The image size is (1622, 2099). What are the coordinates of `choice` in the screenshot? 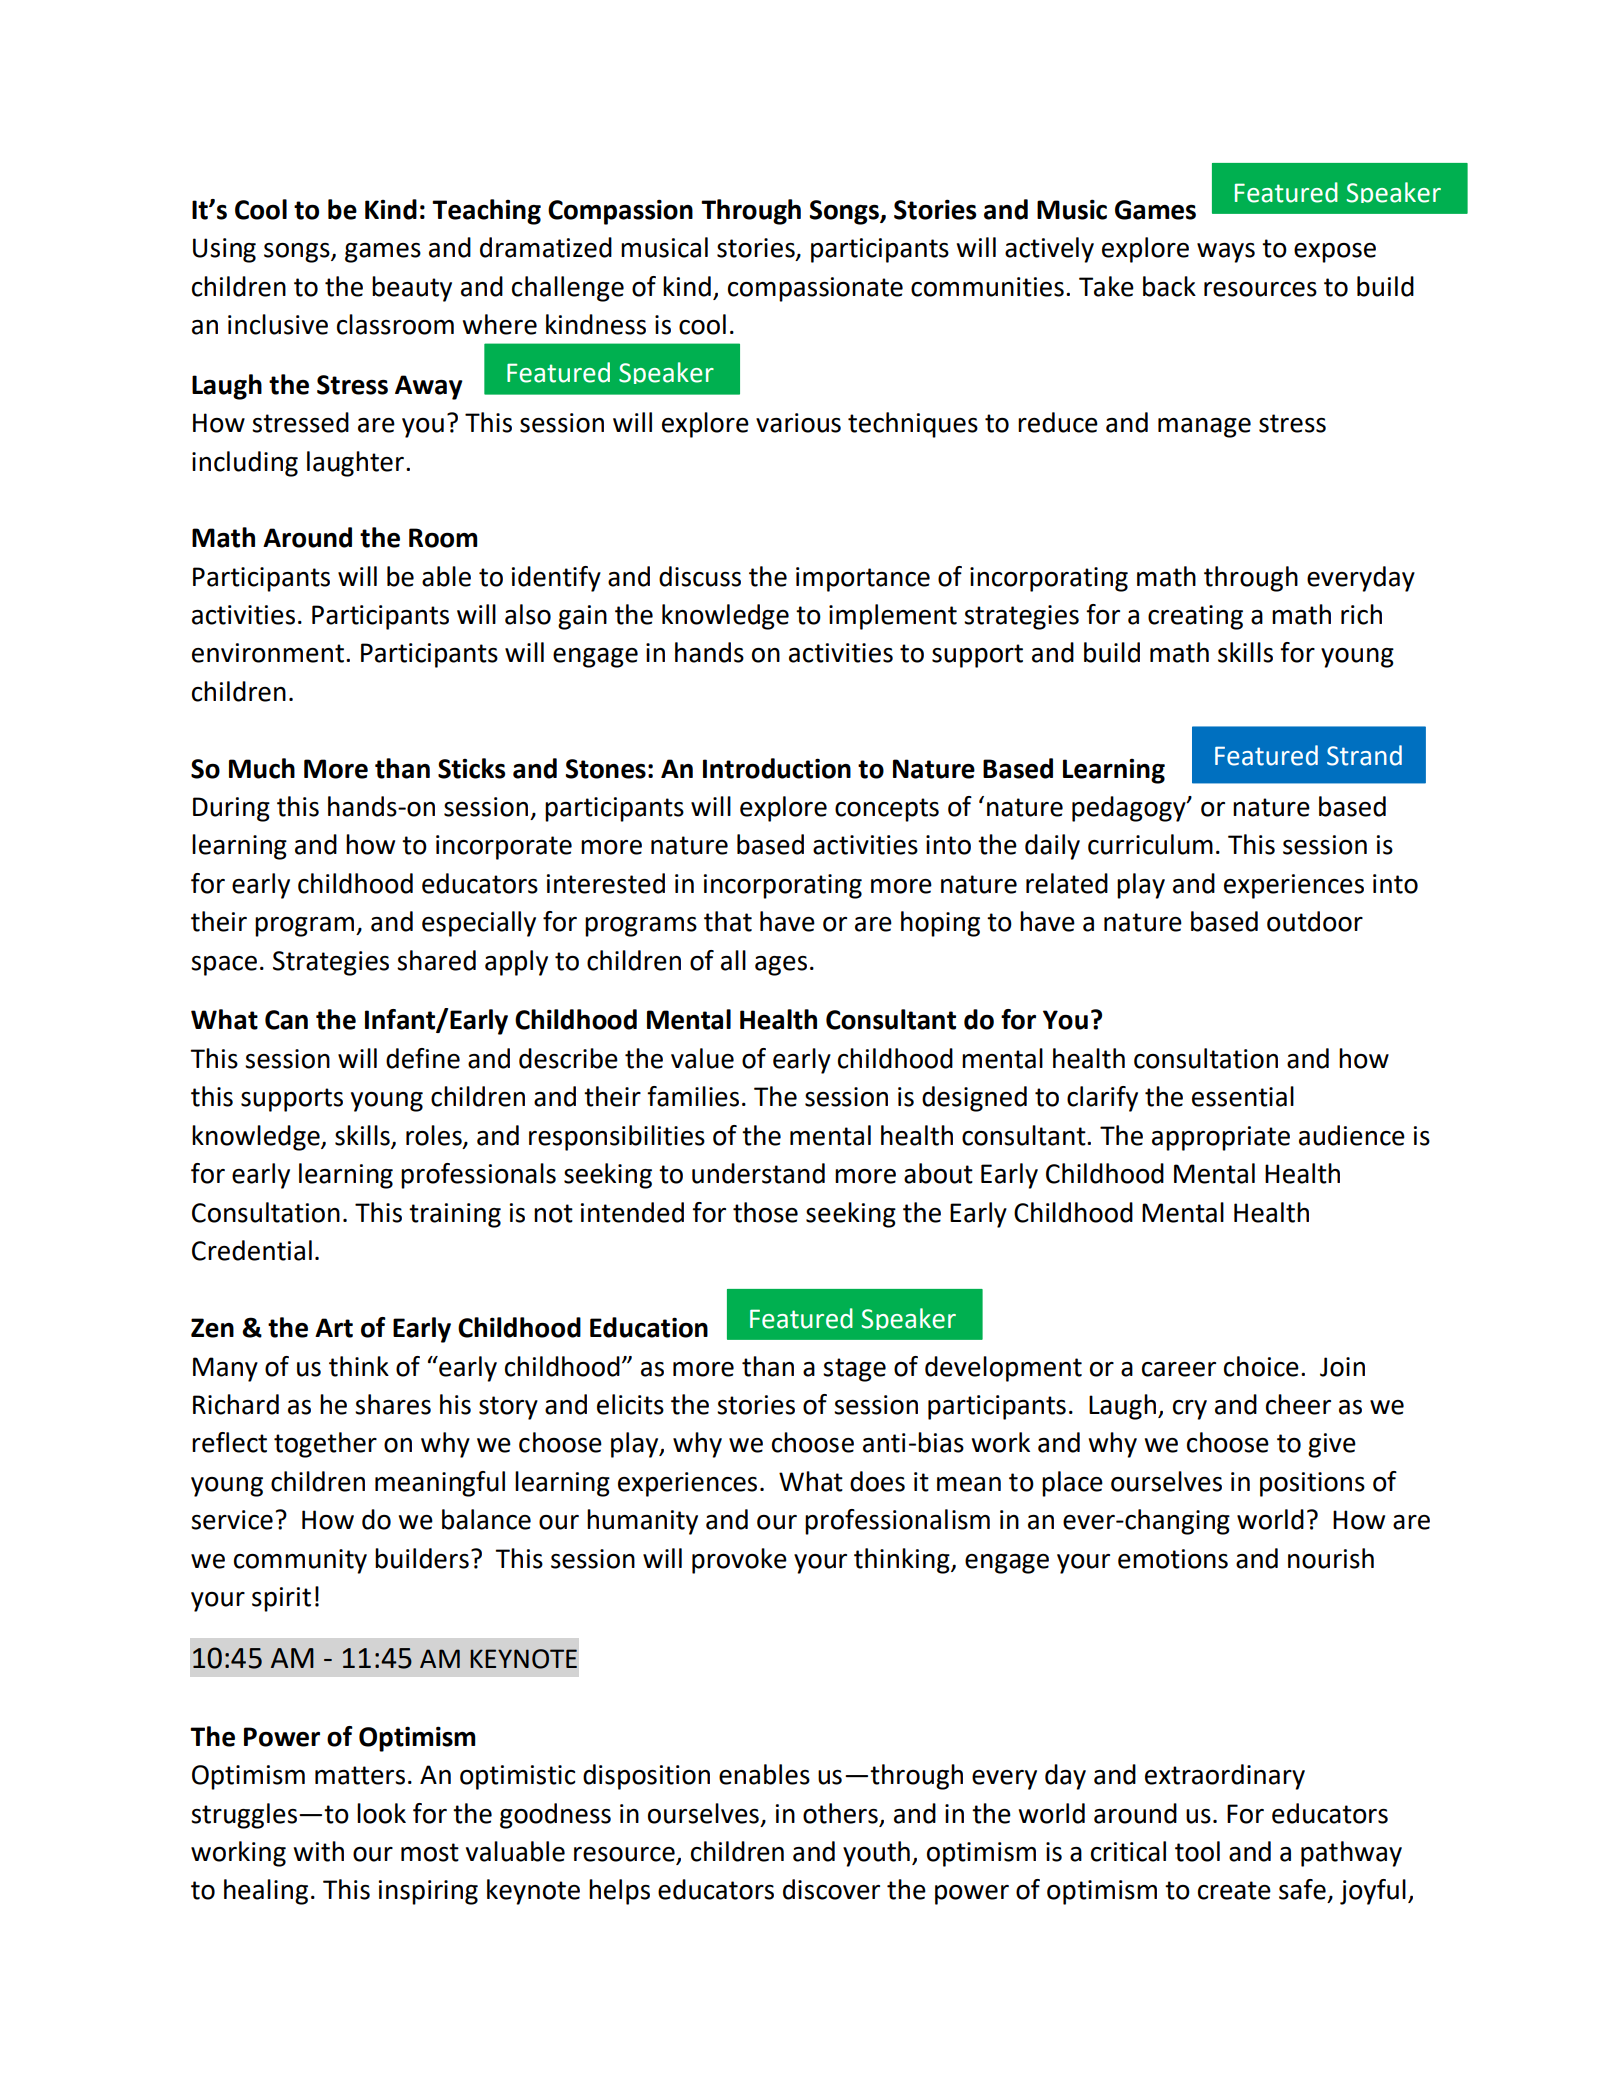 It's located at (1261, 1366).
